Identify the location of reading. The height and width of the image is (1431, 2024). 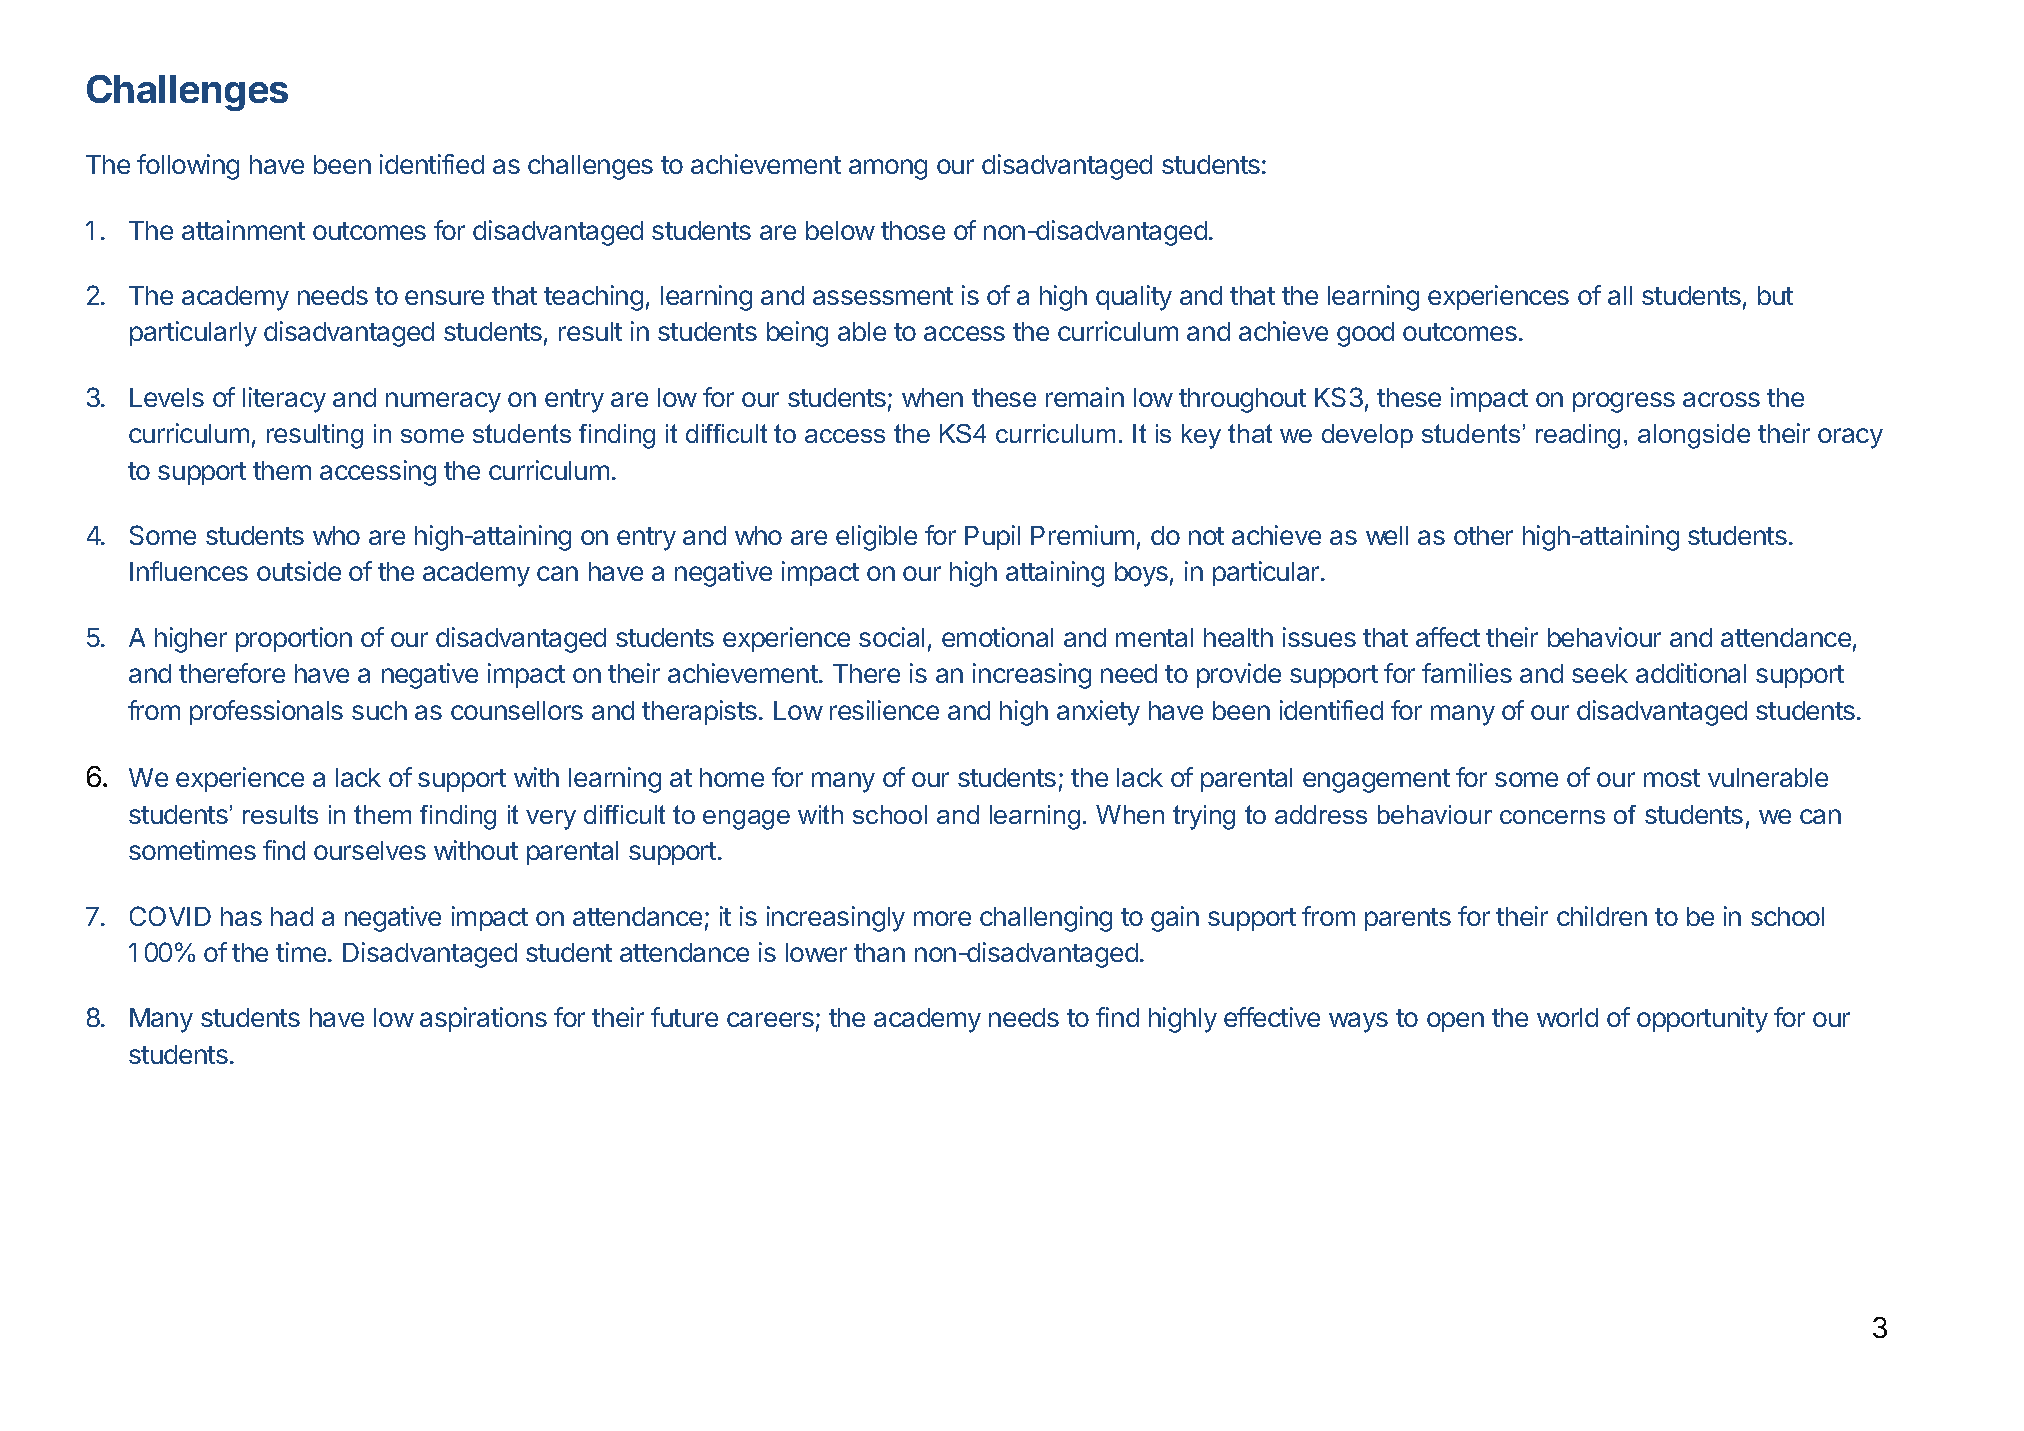
(1578, 436).
